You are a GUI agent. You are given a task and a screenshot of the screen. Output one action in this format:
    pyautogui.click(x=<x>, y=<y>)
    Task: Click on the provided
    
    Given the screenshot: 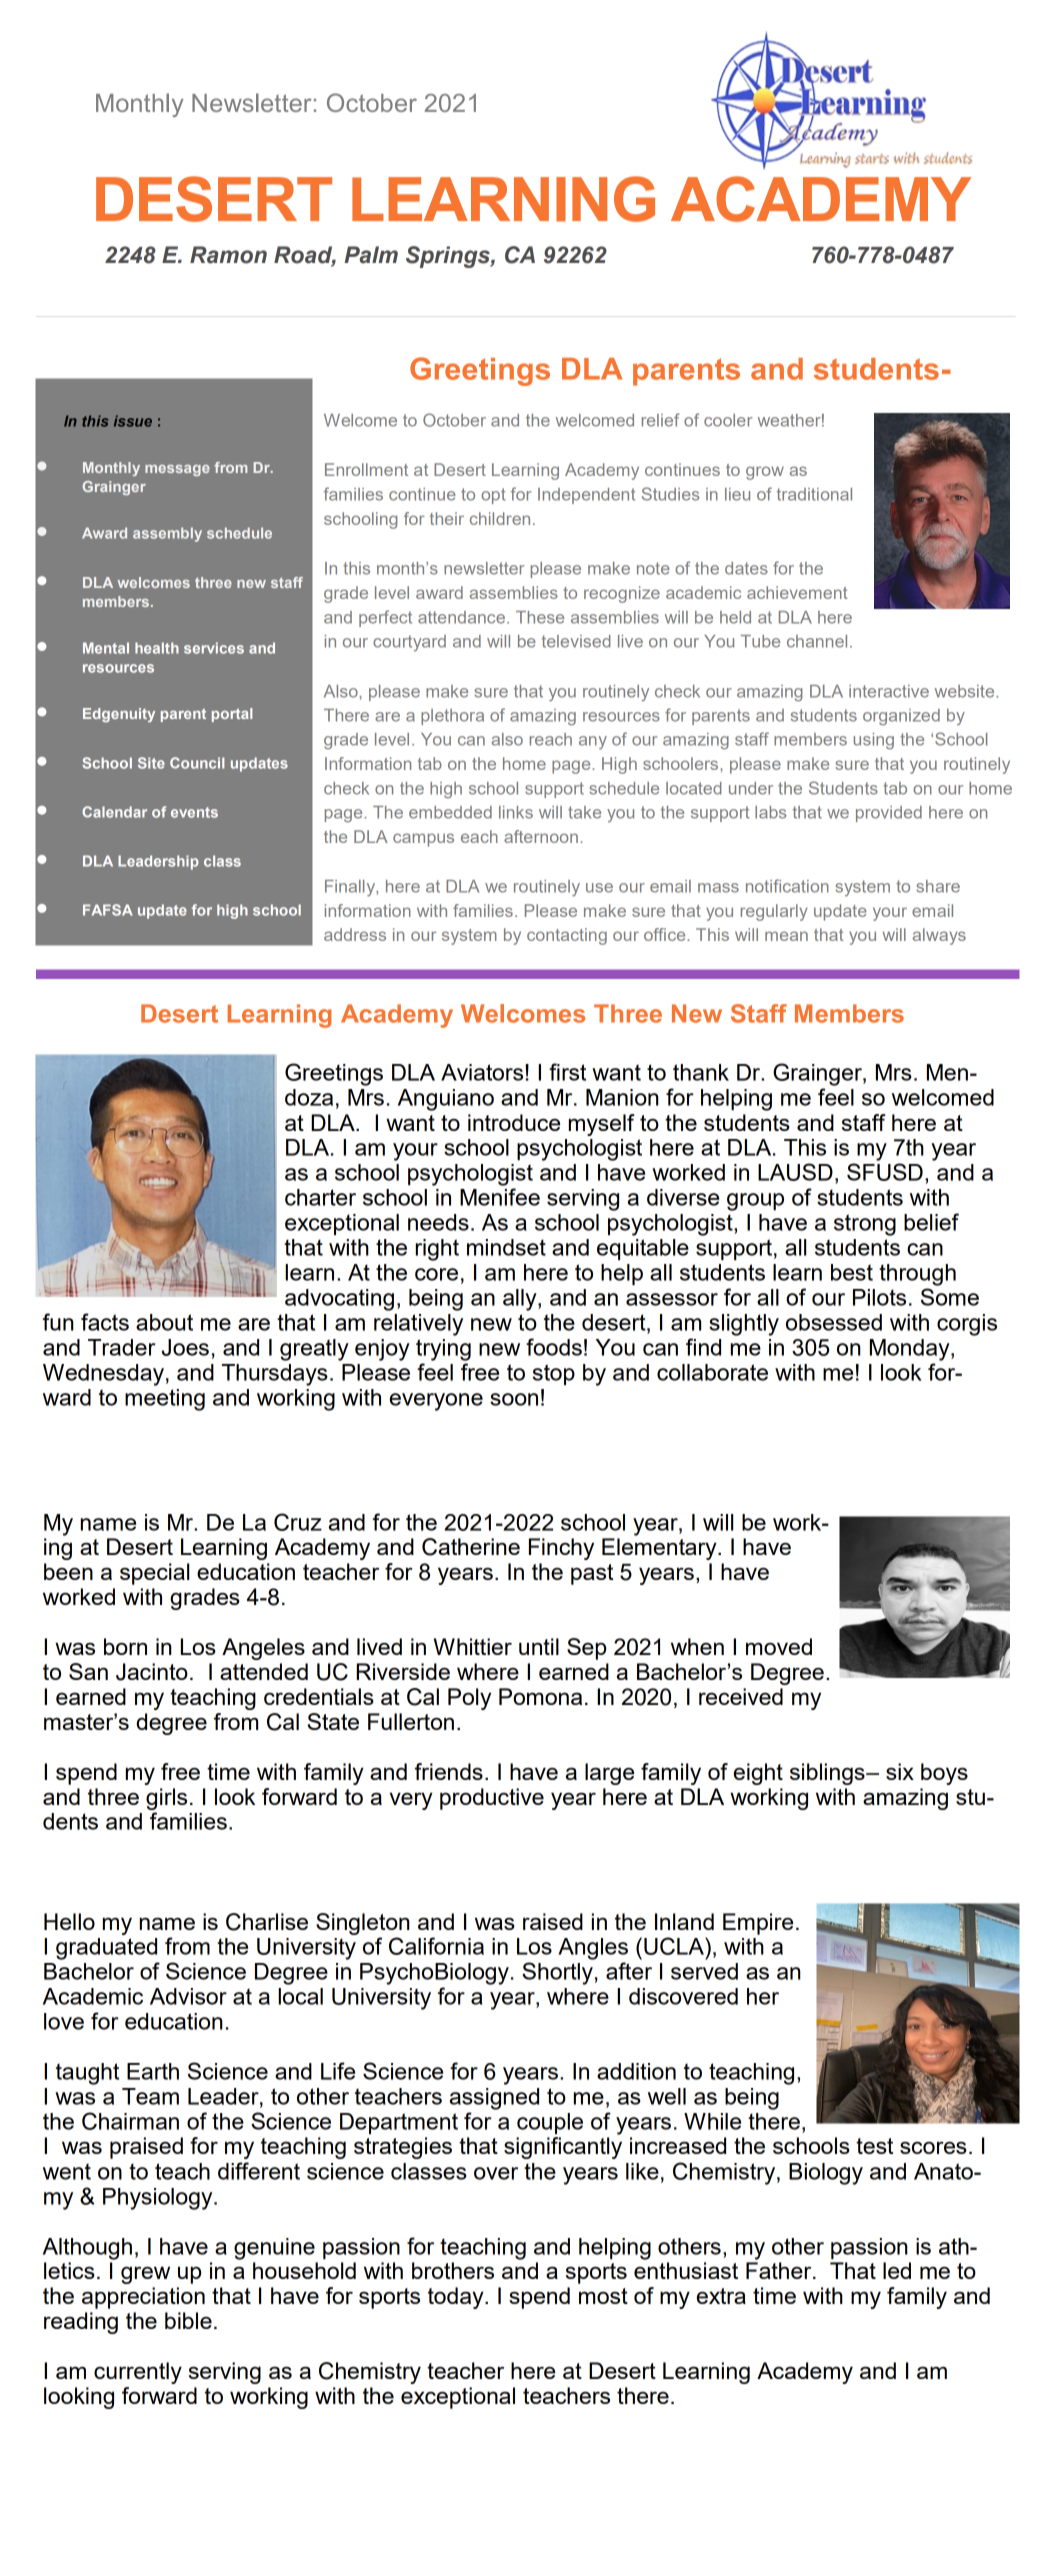 What is the action you would take?
    pyautogui.click(x=889, y=814)
